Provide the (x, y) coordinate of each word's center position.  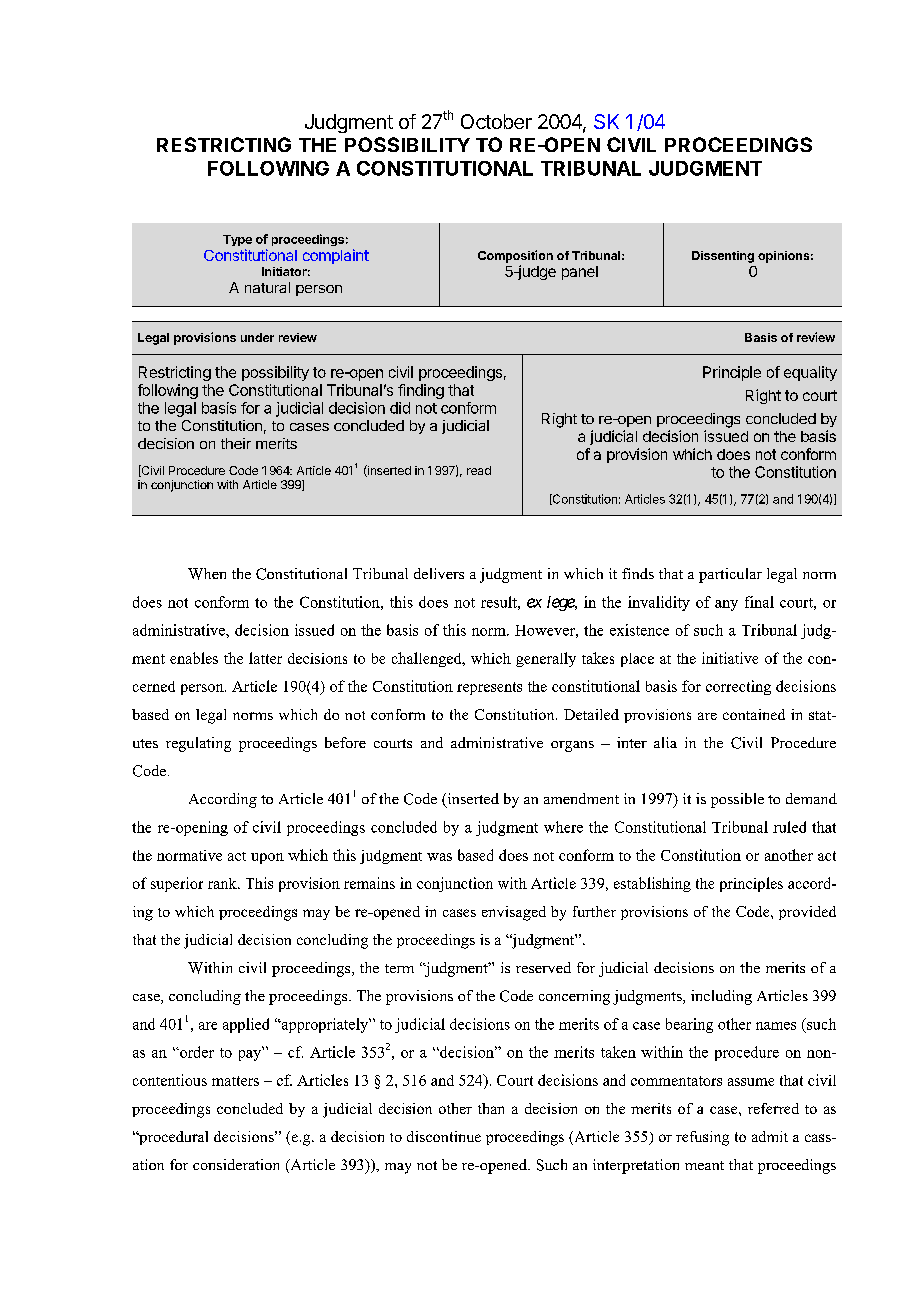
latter (265, 658)
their (236, 443)
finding (421, 391)
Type (237, 240)
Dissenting (723, 257)
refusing (702, 1138)
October (496, 121)
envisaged (514, 913)
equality (810, 373)
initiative (730, 658)
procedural (172, 1138)
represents (489, 688)
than (491, 1108)
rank (223, 883)
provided (807, 913)
